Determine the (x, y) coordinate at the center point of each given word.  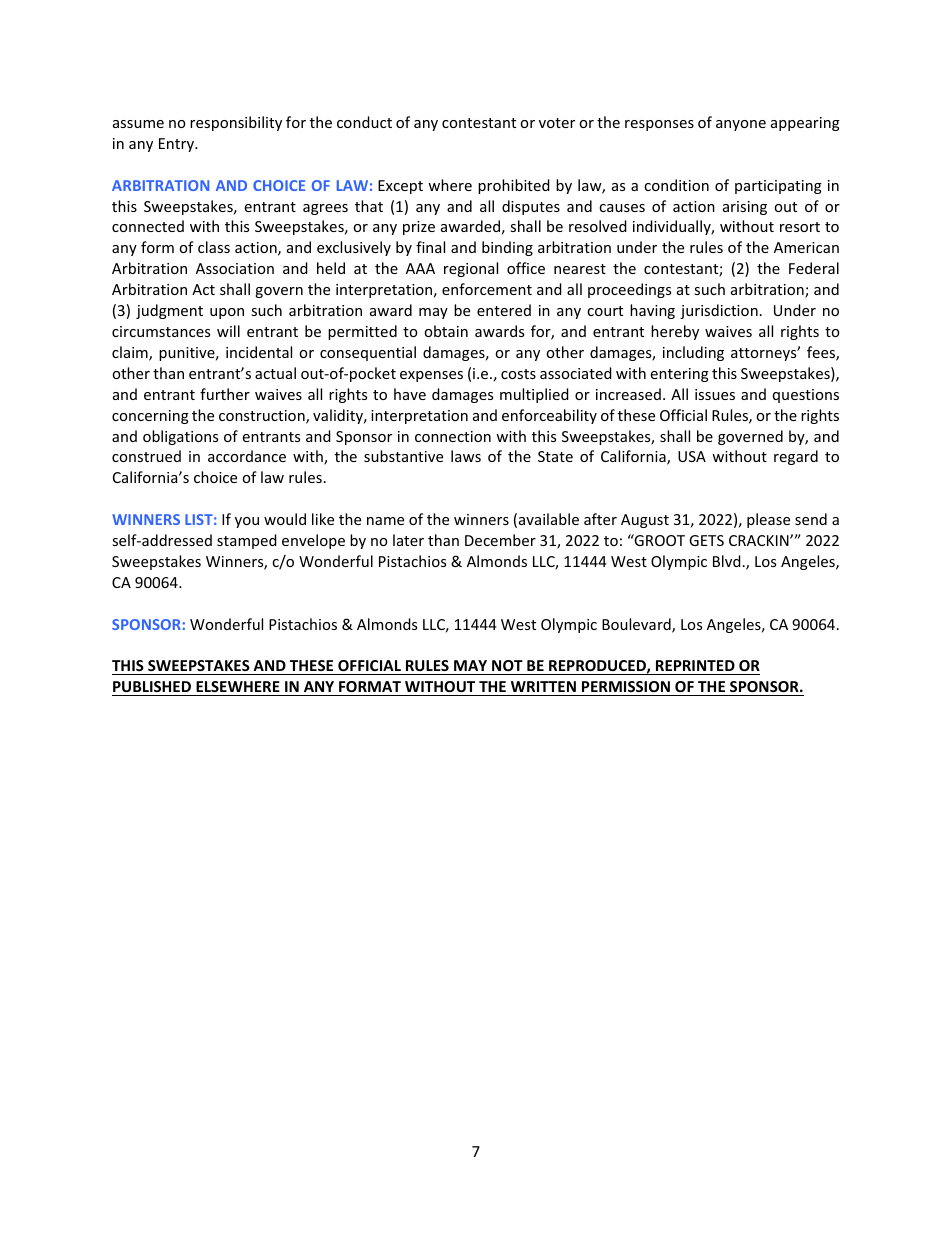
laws (466, 456)
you (247, 522)
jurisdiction (719, 311)
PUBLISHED (152, 686)
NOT (507, 667)
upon (227, 313)
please (768, 520)
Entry (178, 145)
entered (504, 310)
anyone (741, 125)
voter (557, 123)
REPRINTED (695, 665)
